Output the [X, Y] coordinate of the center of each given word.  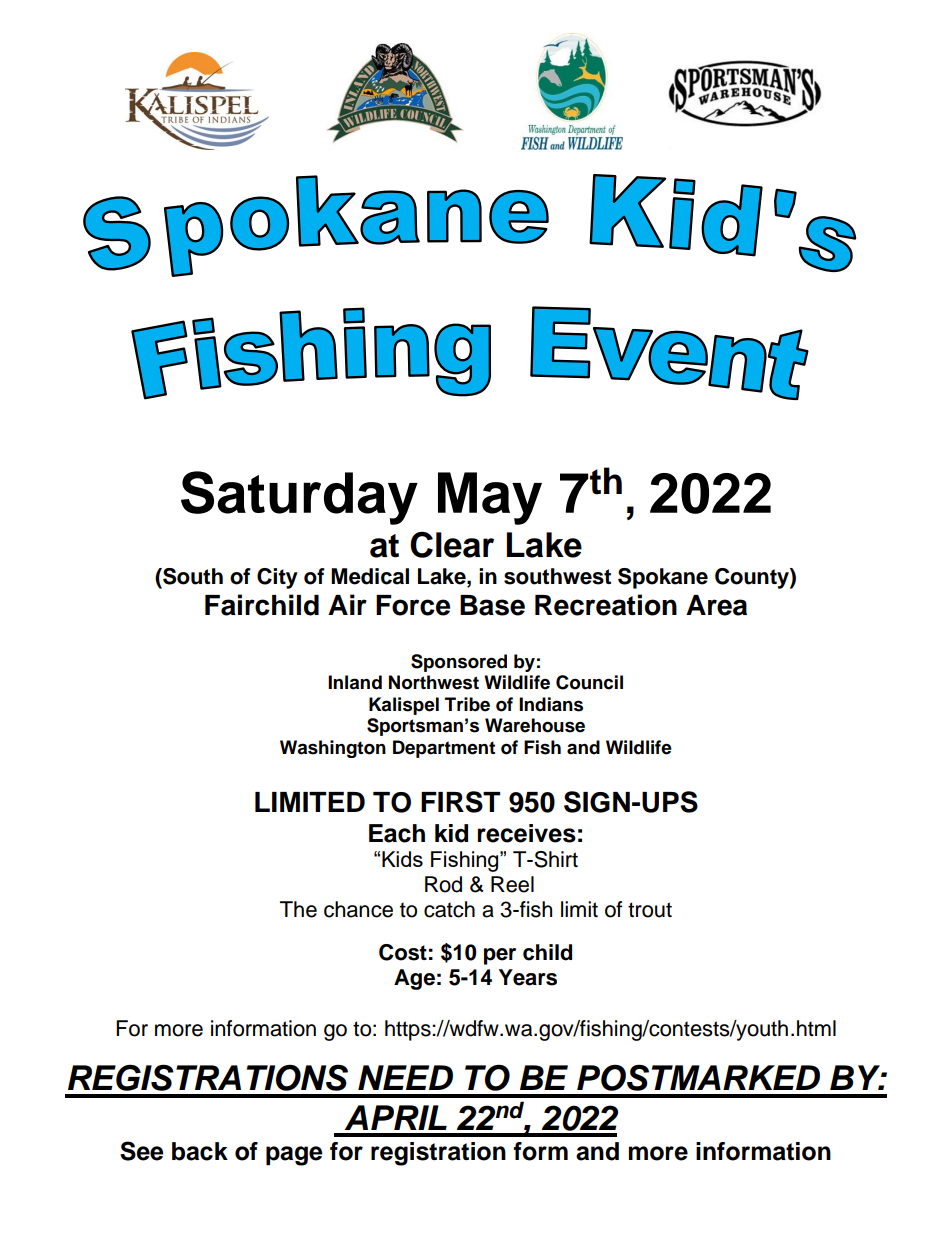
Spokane [663, 578]
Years [528, 977]
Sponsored [459, 663]
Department [444, 749]
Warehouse [535, 725]
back [200, 1151]
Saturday [299, 498]
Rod [443, 884]
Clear [452, 544]
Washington [333, 749]
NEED [405, 1077]
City [277, 578]
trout [650, 910]
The [298, 909]
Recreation [606, 605]
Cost [403, 952]
